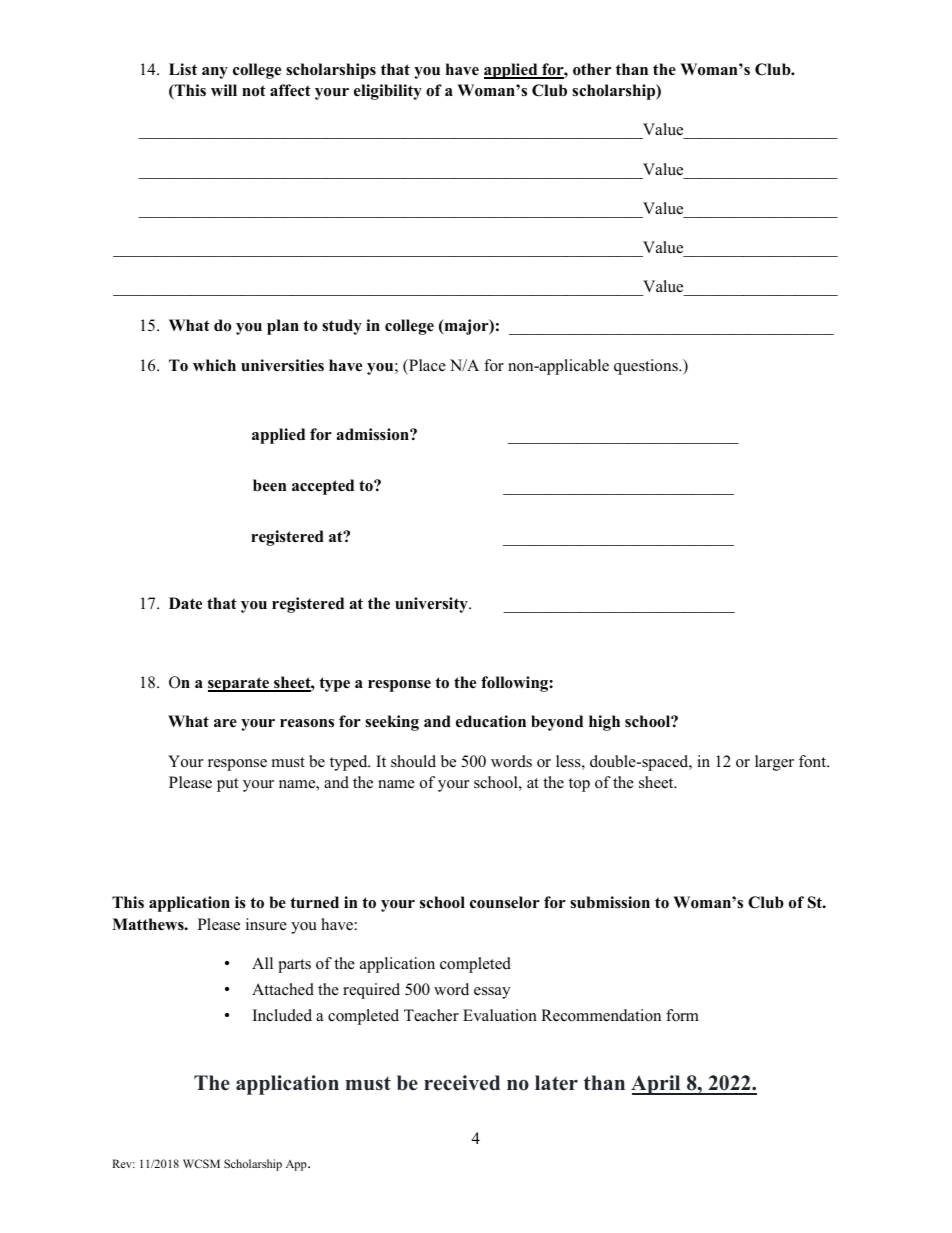  Describe the element at coordinates (254, 91) in the image. I see `not` at that location.
